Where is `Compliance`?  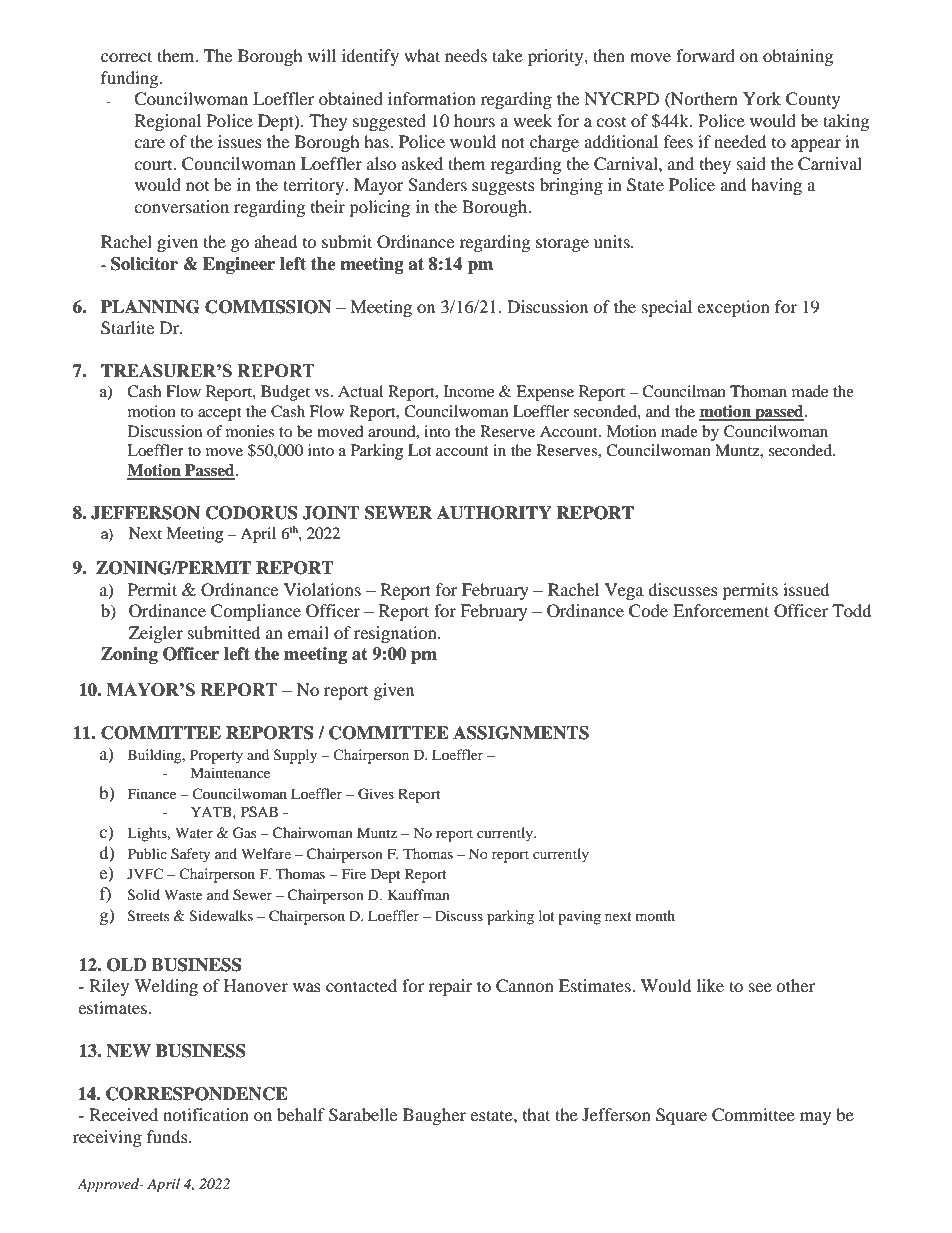
Compliance is located at coordinates (256, 612).
